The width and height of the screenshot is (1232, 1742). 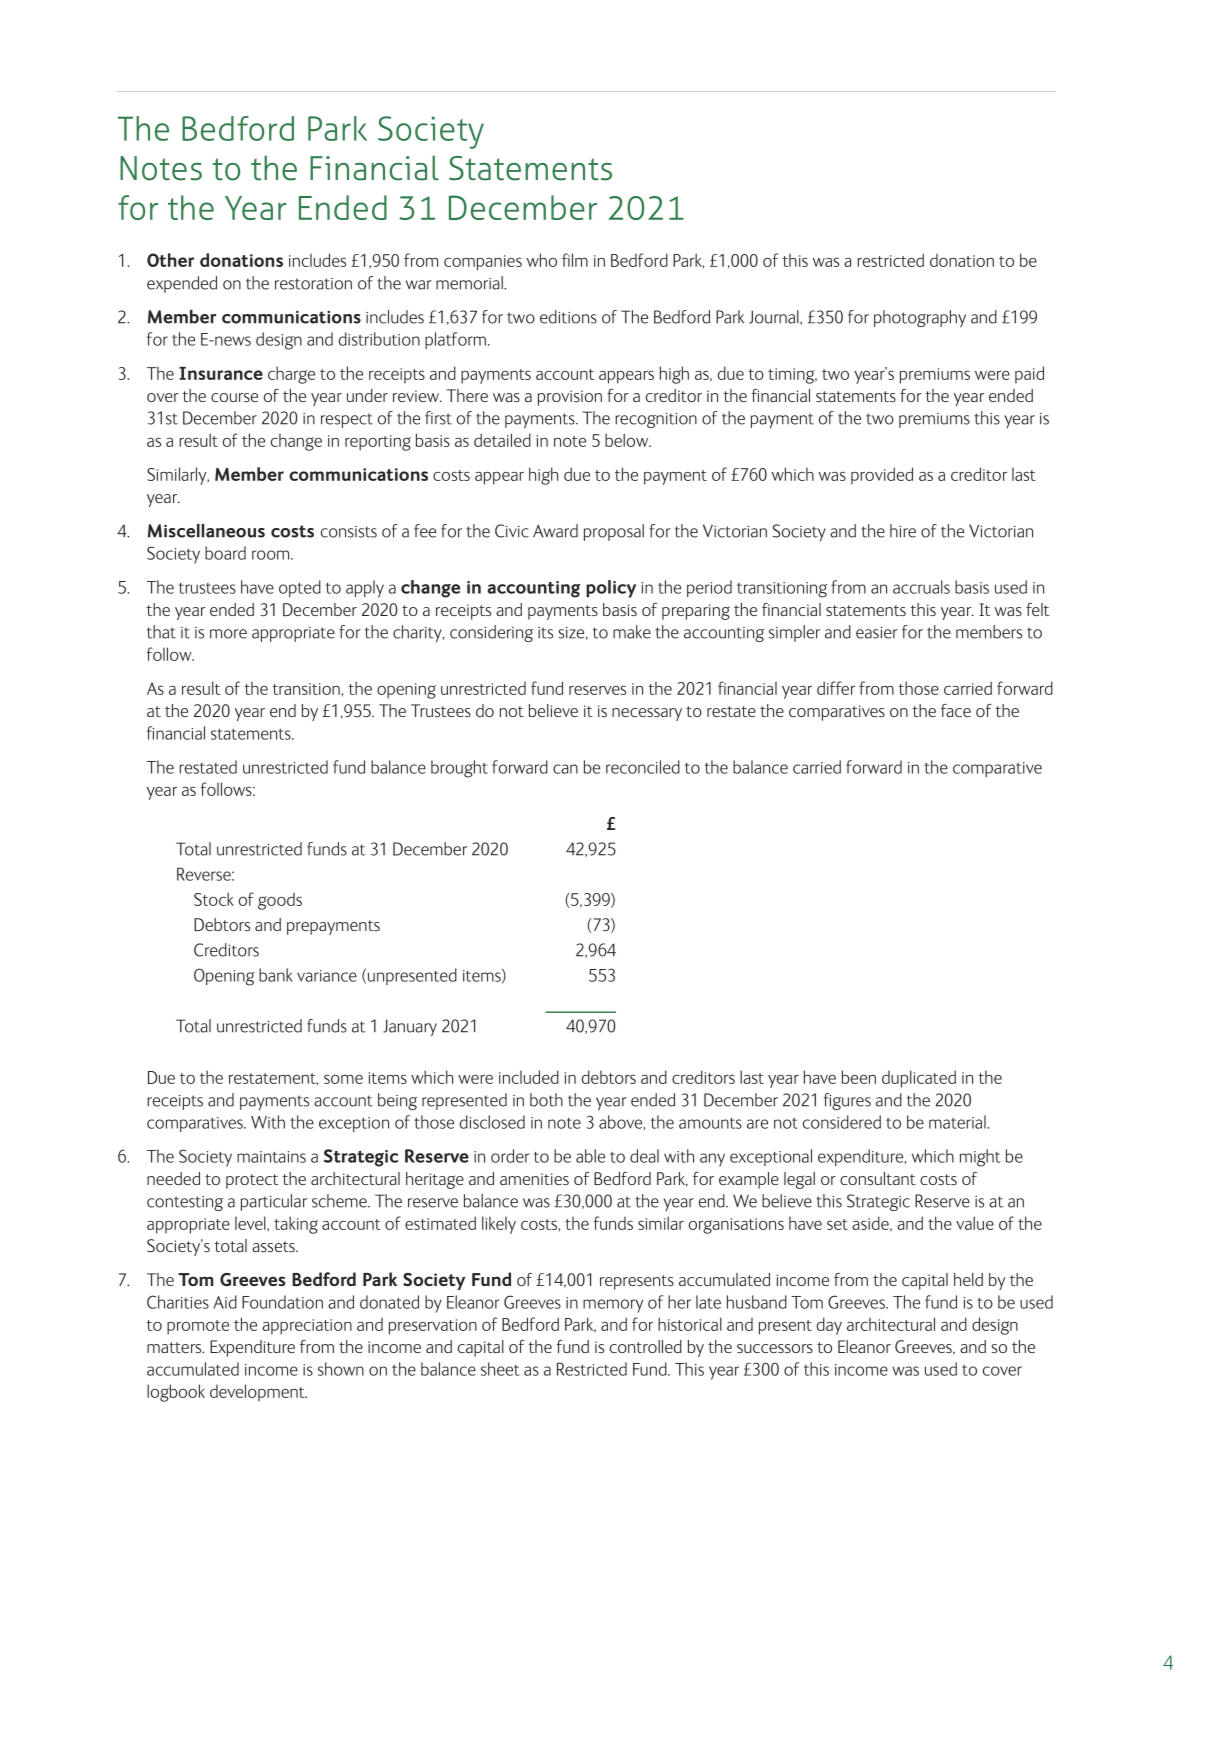 I want to click on necessary, so click(x=647, y=714).
